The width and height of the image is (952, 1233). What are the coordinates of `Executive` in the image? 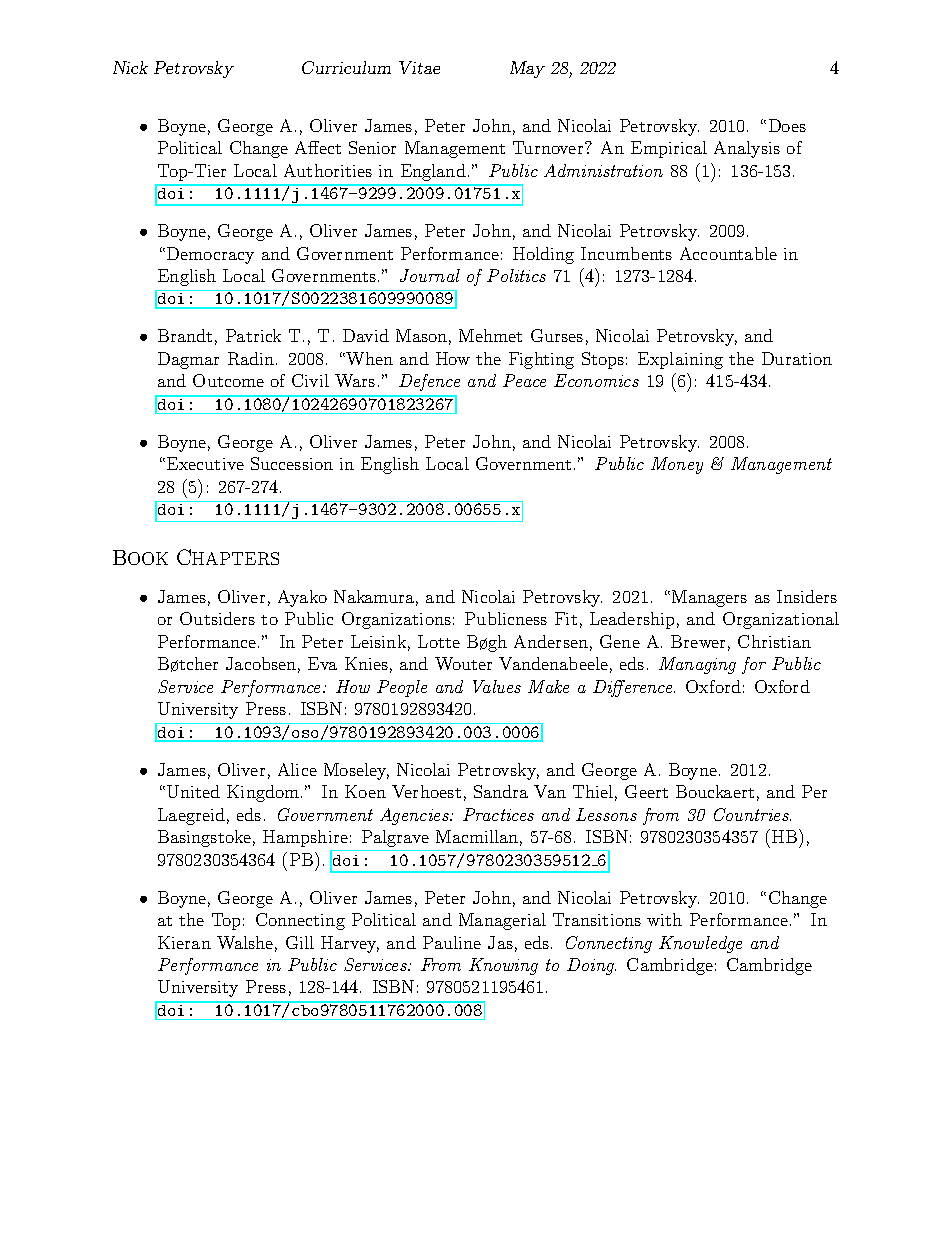 It's located at (205, 463).
